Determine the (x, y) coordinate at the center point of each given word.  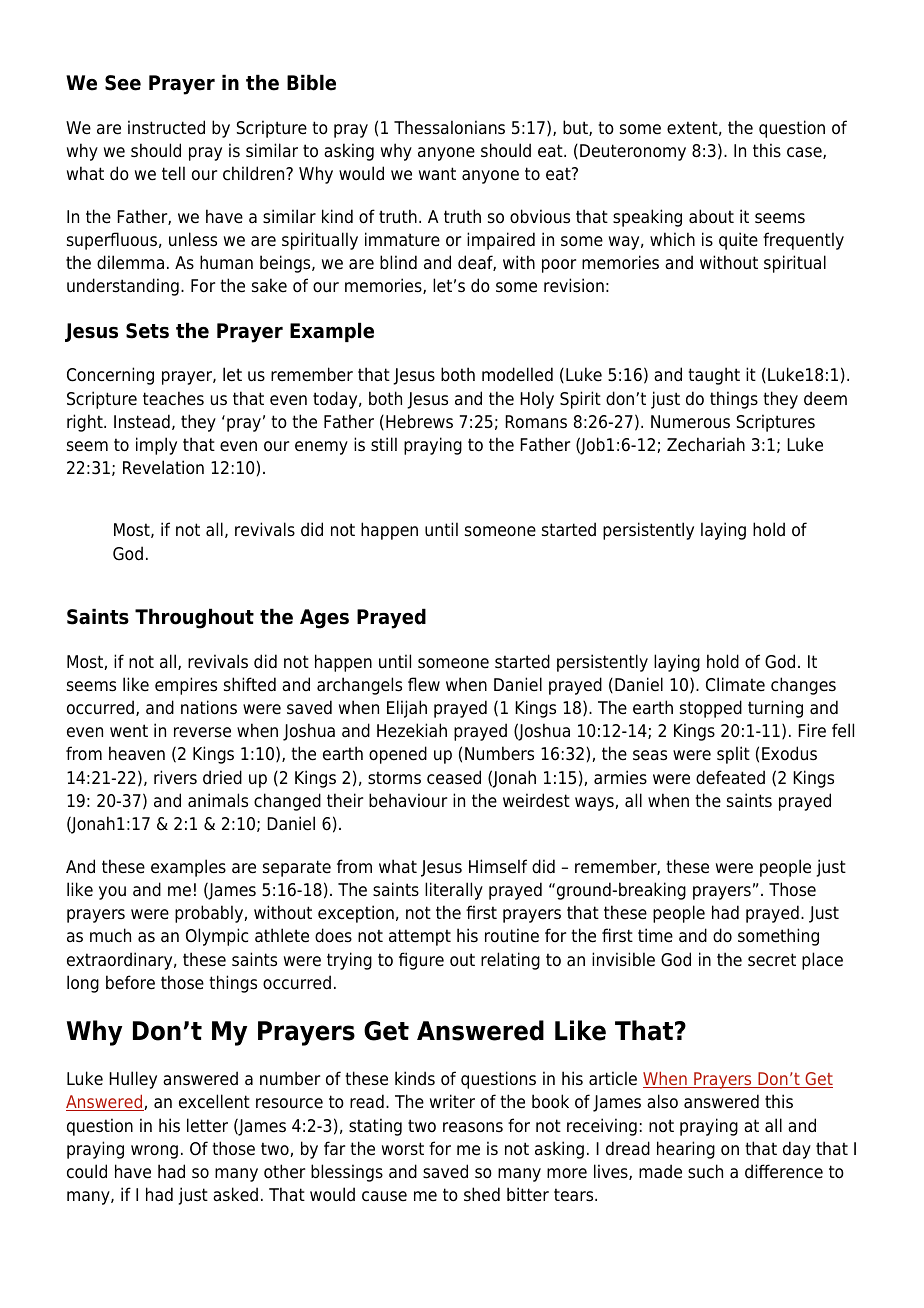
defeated (730, 777)
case (805, 153)
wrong (154, 1152)
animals (218, 800)
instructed (166, 127)
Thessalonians (449, 127)
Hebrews (419, 421)
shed (482, 1194)
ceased (454, 777)
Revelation (163, 467)
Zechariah (706, 444)
